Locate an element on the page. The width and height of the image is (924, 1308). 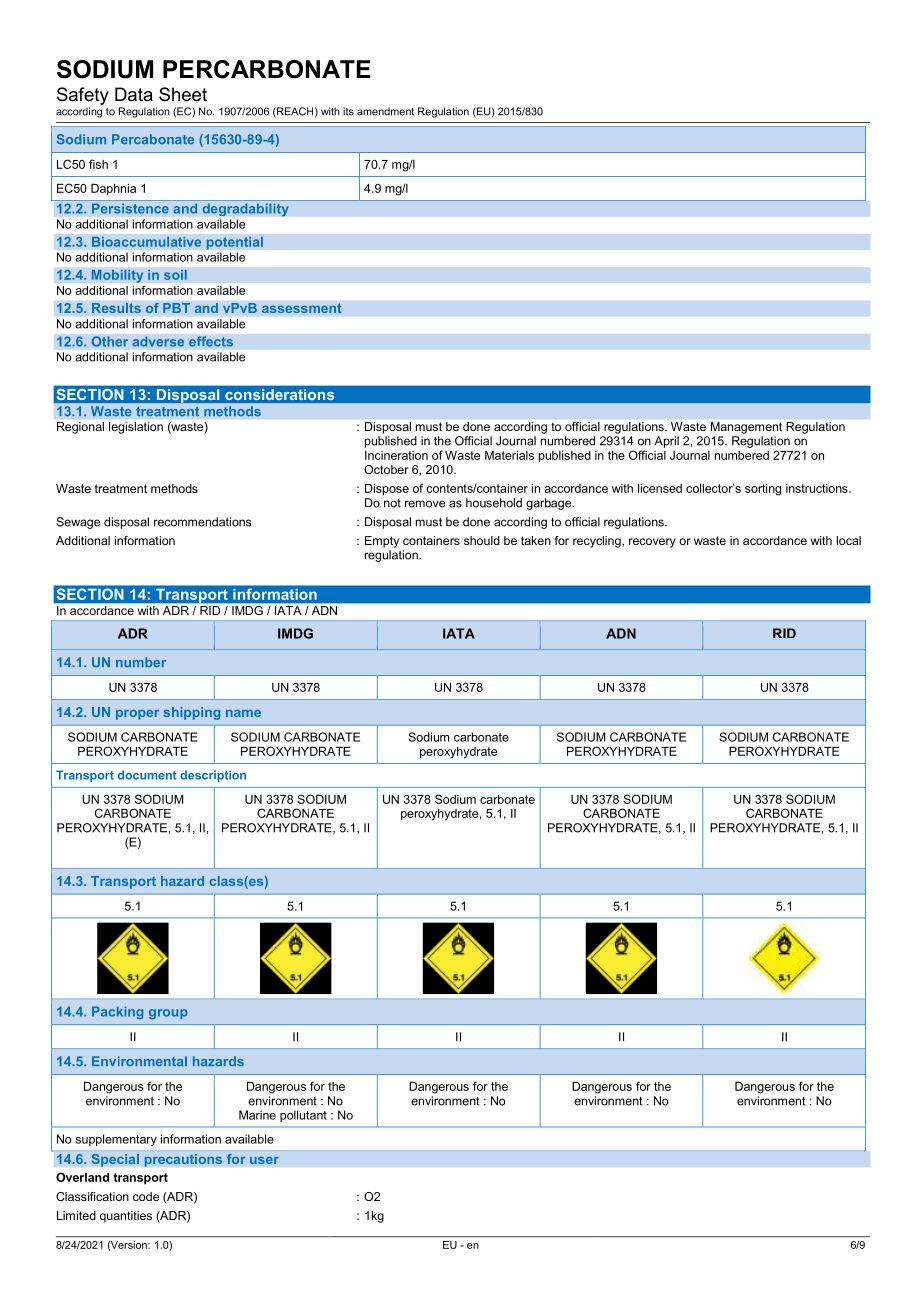
amendment is located at coordinates (385, 111).
